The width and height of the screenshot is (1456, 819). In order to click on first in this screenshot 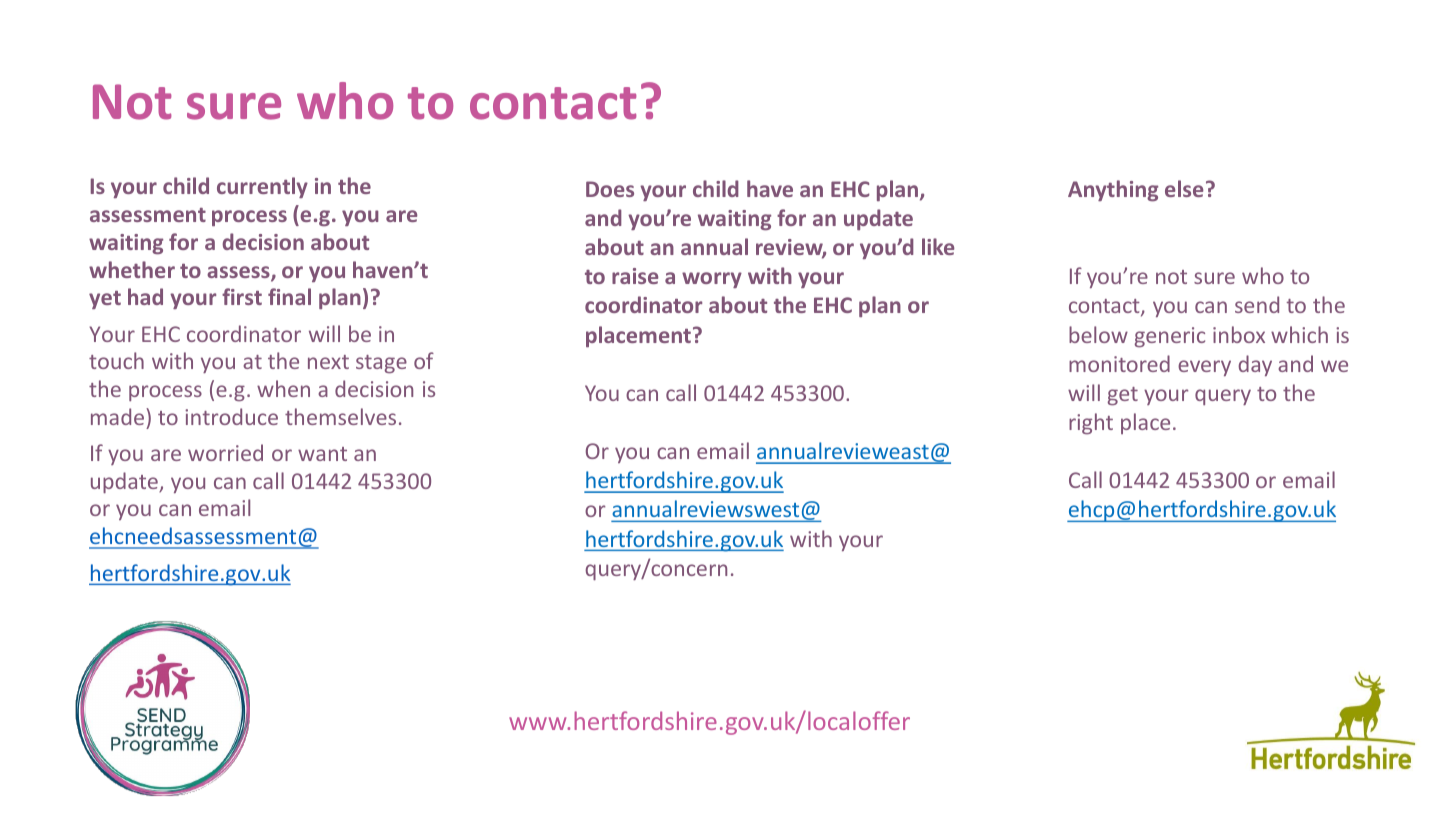, I will do `click(242, 296)`.
